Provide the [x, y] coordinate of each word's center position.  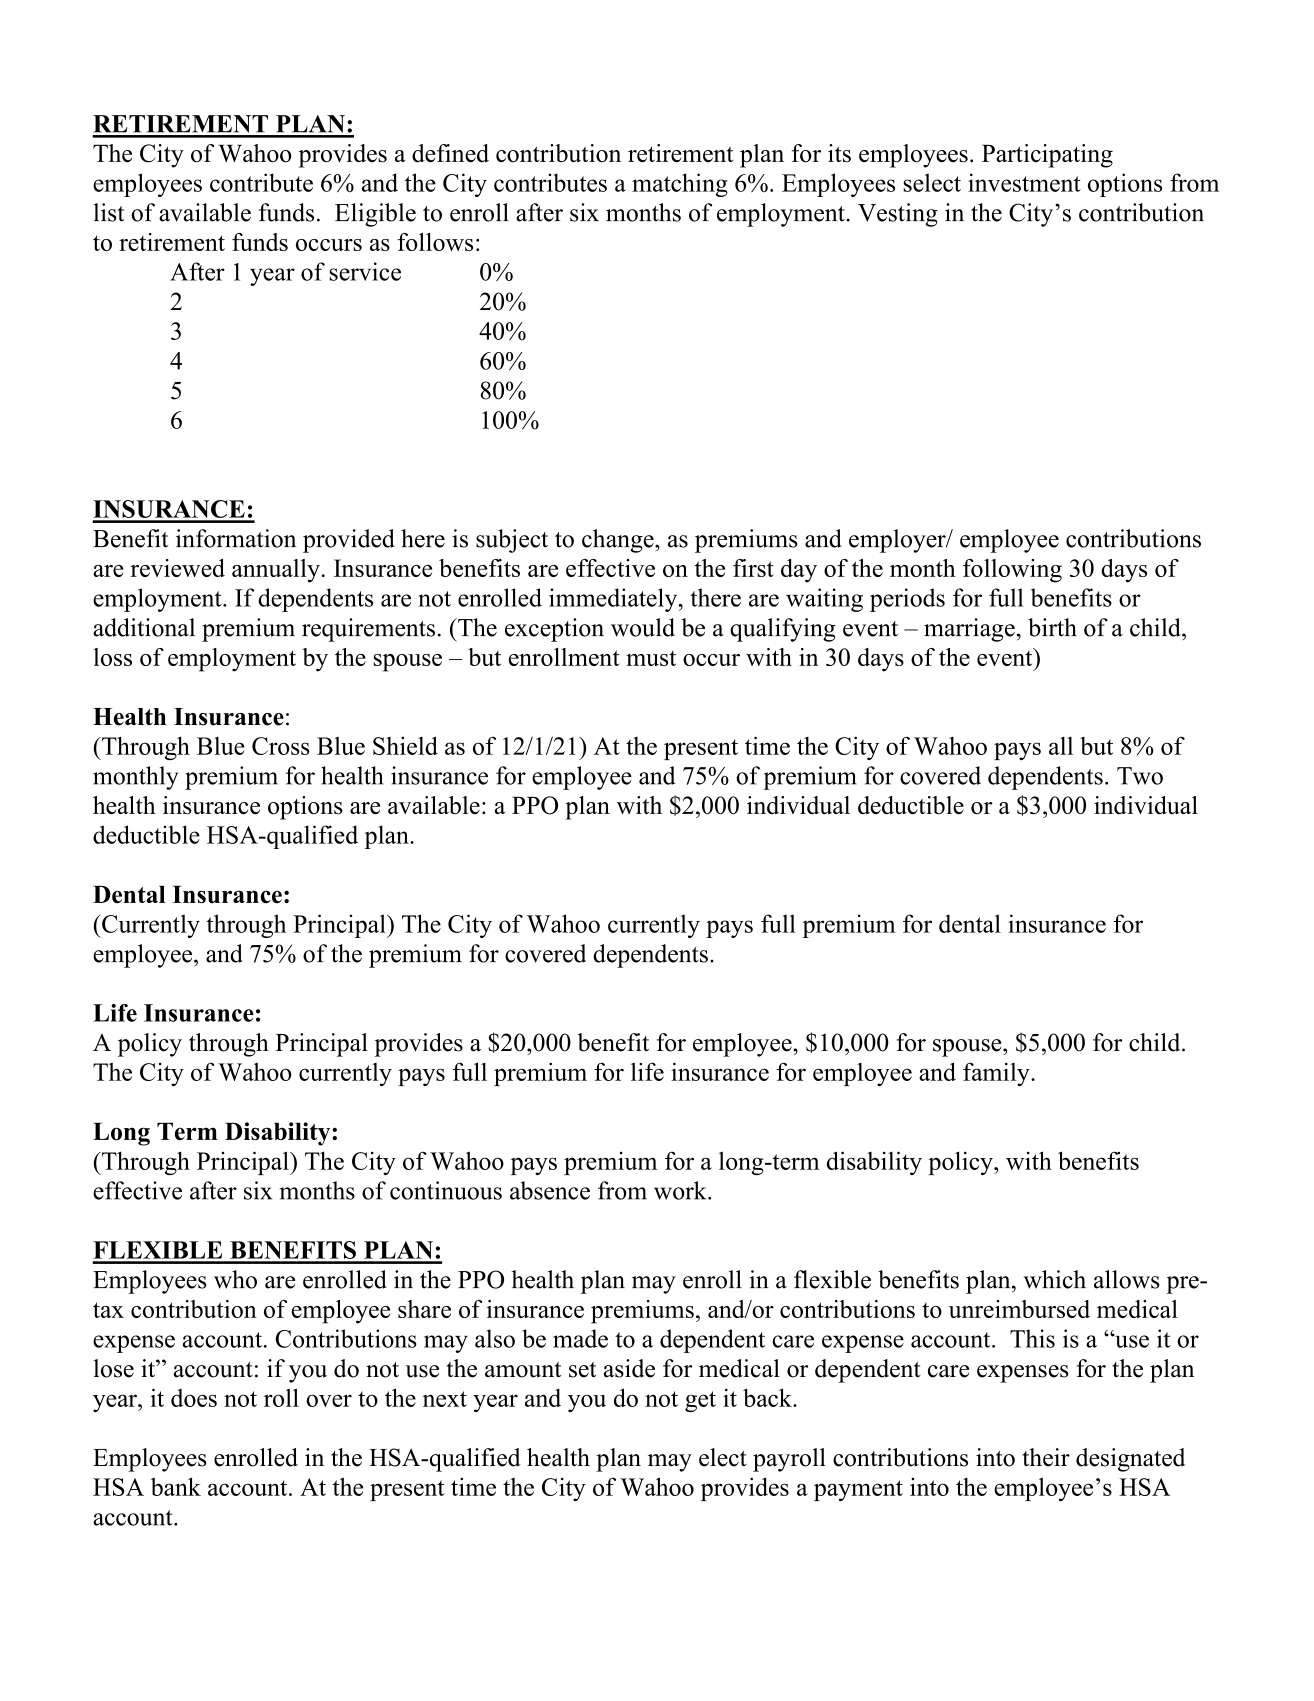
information [236, 538]
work [681, 1190]
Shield [405, 745]
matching [680, 185]
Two [1140, 776]
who [235, 1279]
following [1012, 571]
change [619, 541]
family [997, 1074]
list [109, 212]
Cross [281, 746]
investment [1024, 182]
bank [176, 1486]
